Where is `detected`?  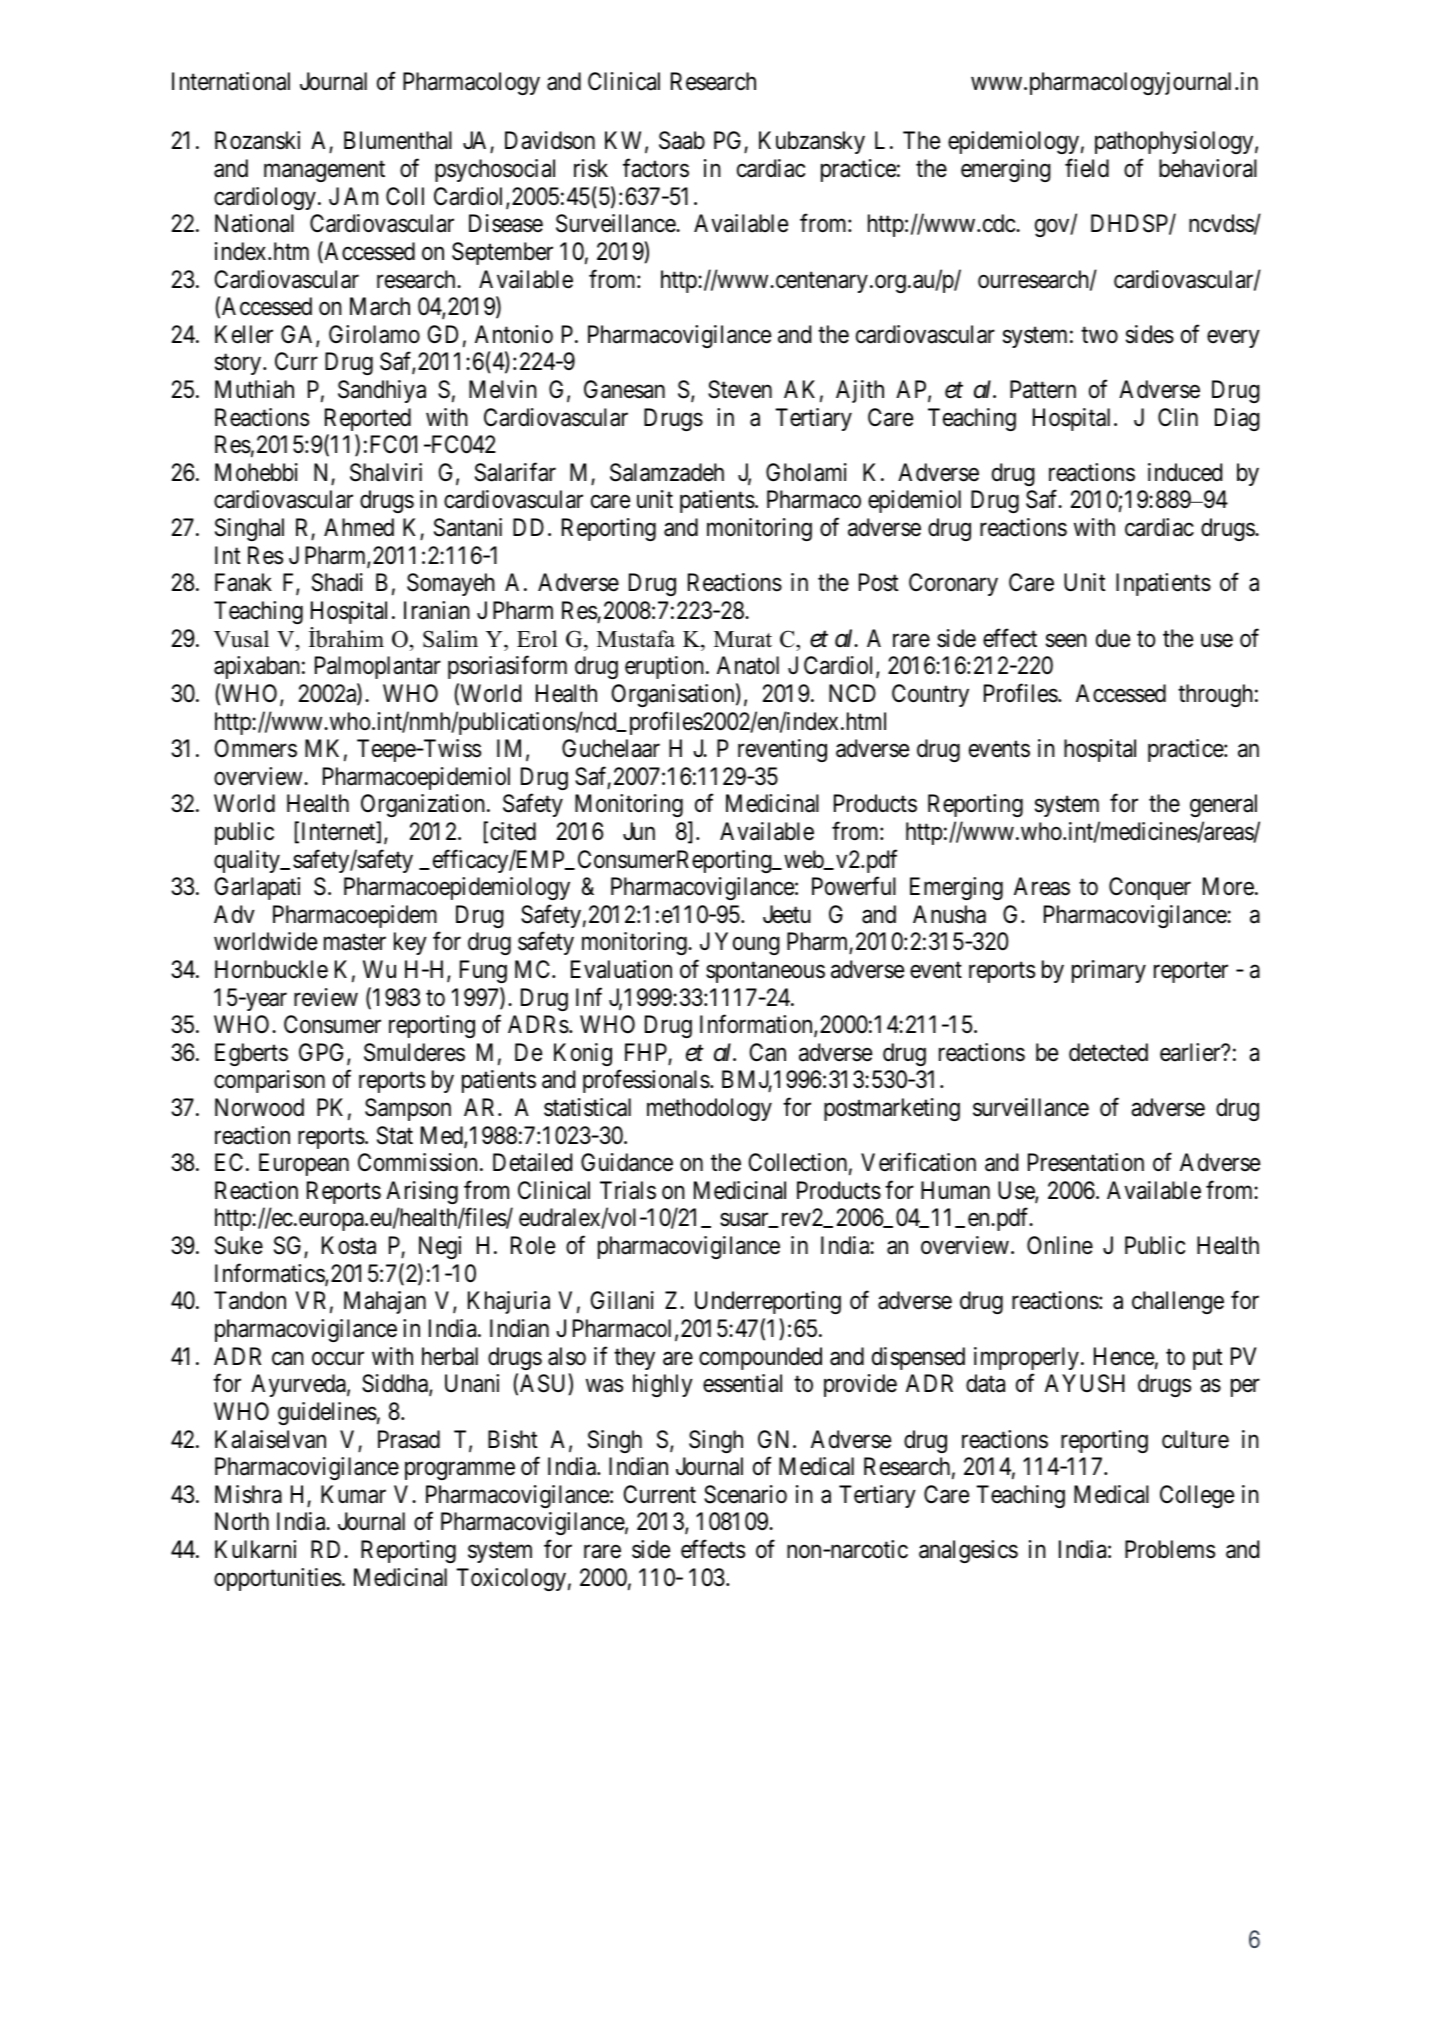
detected is located at coordinates (1108, 1052).
